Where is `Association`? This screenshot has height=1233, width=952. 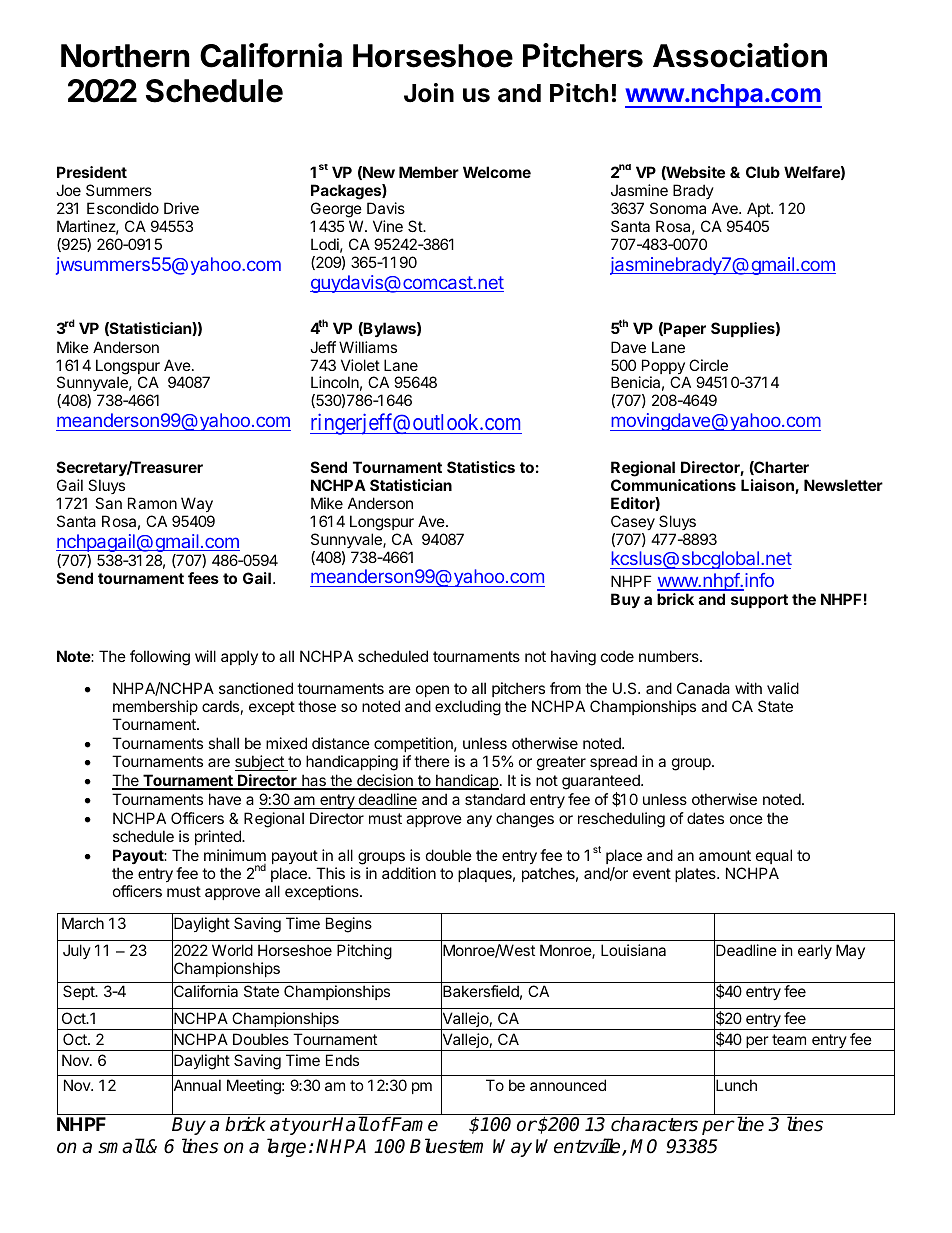 Association is located at coordinates (740, 55).
